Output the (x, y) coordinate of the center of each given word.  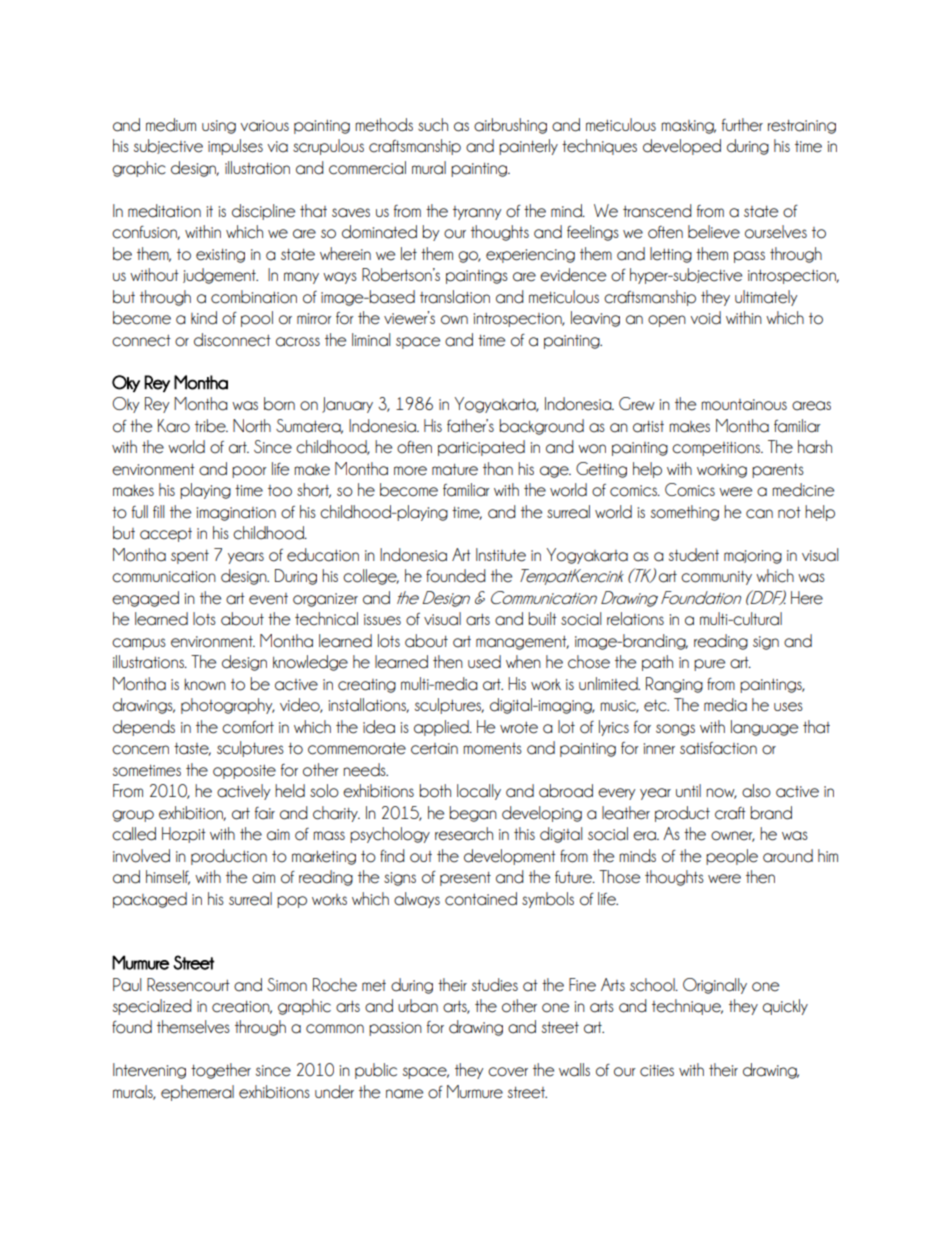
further (742, 125)
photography (228, 706)
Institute (501, 555)
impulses (235, 147)
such (433, 125)
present (465, 879)
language (764, 728)
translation (455, 297)
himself (168, 877)
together (221, 1071)
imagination (236, 514)
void (705, 318)
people (732, 857)
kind (204, 318)
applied (442, 728)
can (759, 514)
